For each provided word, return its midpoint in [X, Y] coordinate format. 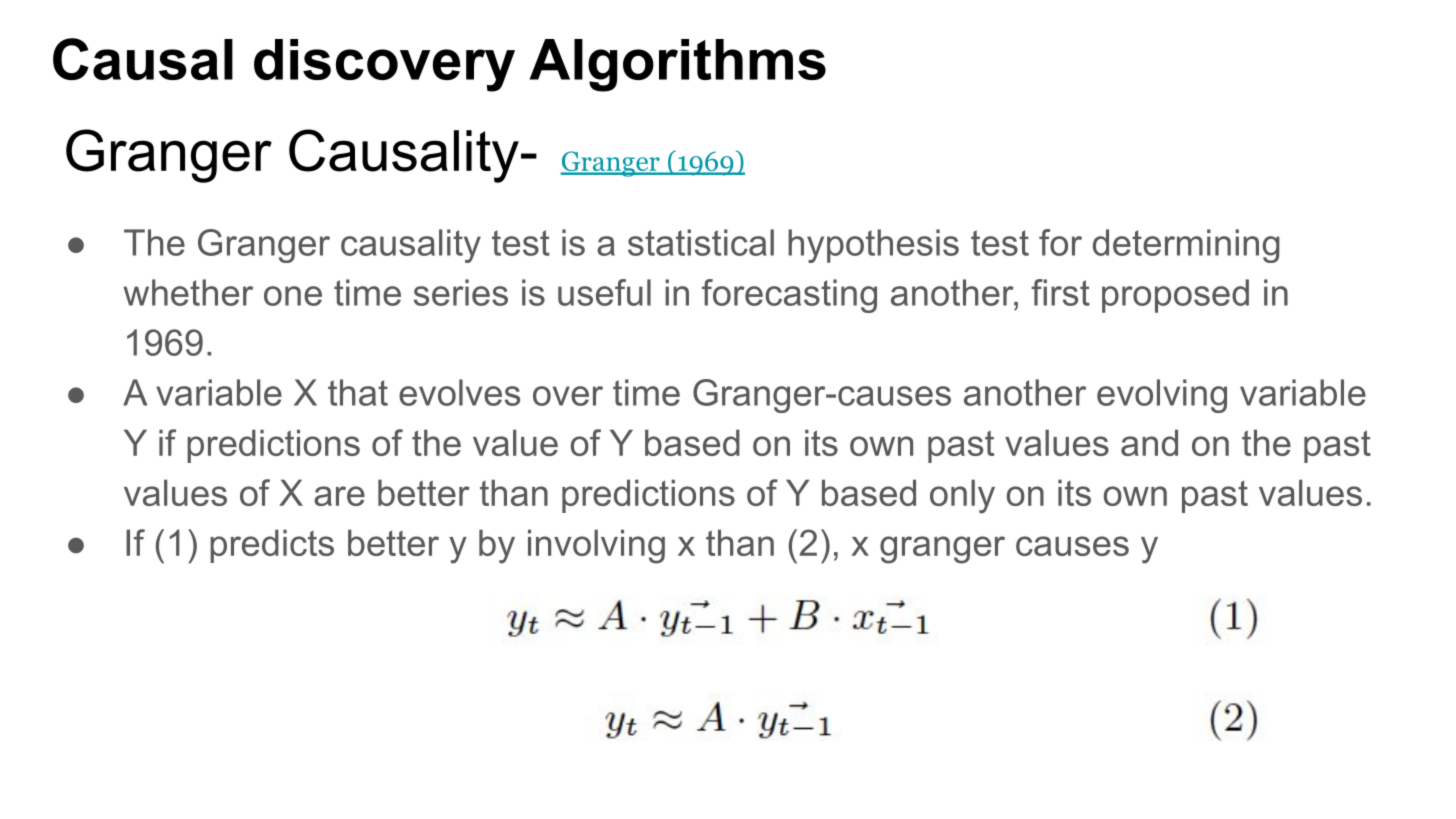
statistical [701, 242]
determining [1186, 246]
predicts [272, 546]
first [1060, 292]
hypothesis [873, 246]
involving [596, 546]
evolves [459, 392]
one [293, 296]
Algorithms [677, 65]
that [358, 392]
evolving [1162, 396]
